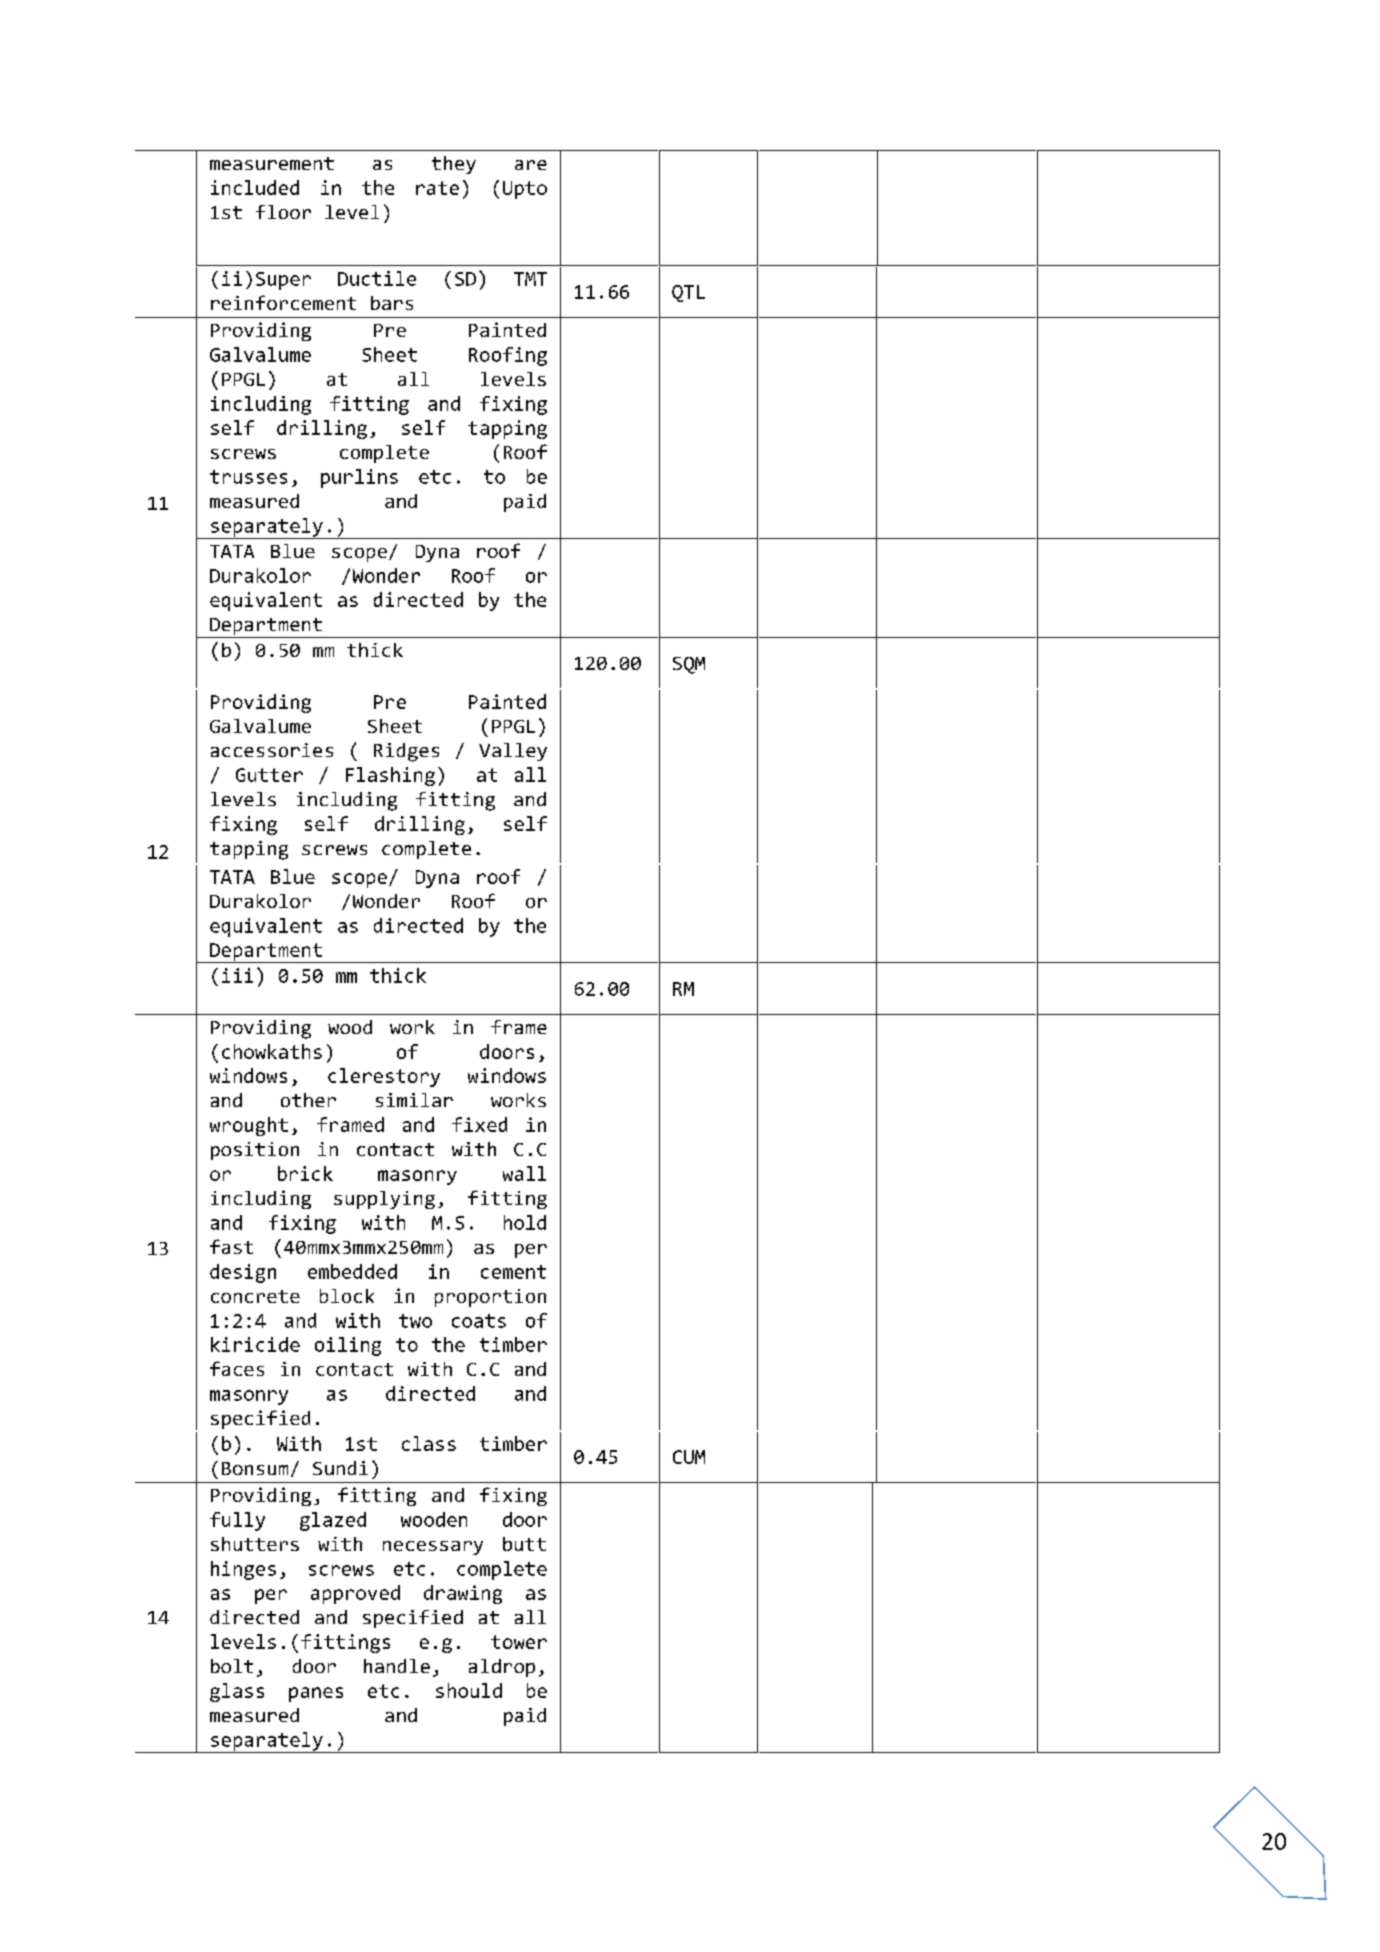  Describe the element at coordinates (316, 1694) in the screenshot. I see `panes` at that location.
